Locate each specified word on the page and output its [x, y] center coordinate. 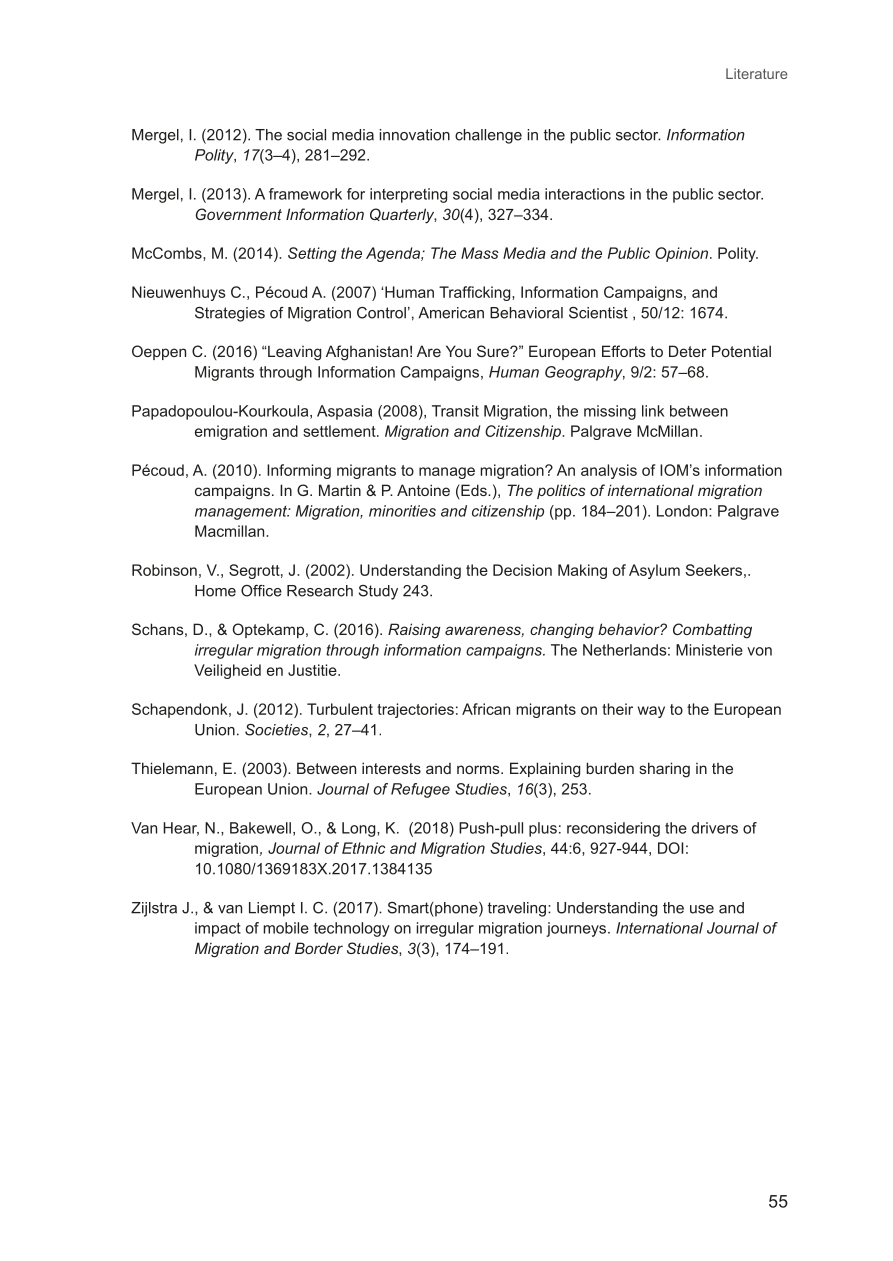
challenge [488, 136]
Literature [756, 73]
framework [305, 194]
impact [218, 929]
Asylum [654, 571]
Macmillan [231, 531]
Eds [474, 491]
